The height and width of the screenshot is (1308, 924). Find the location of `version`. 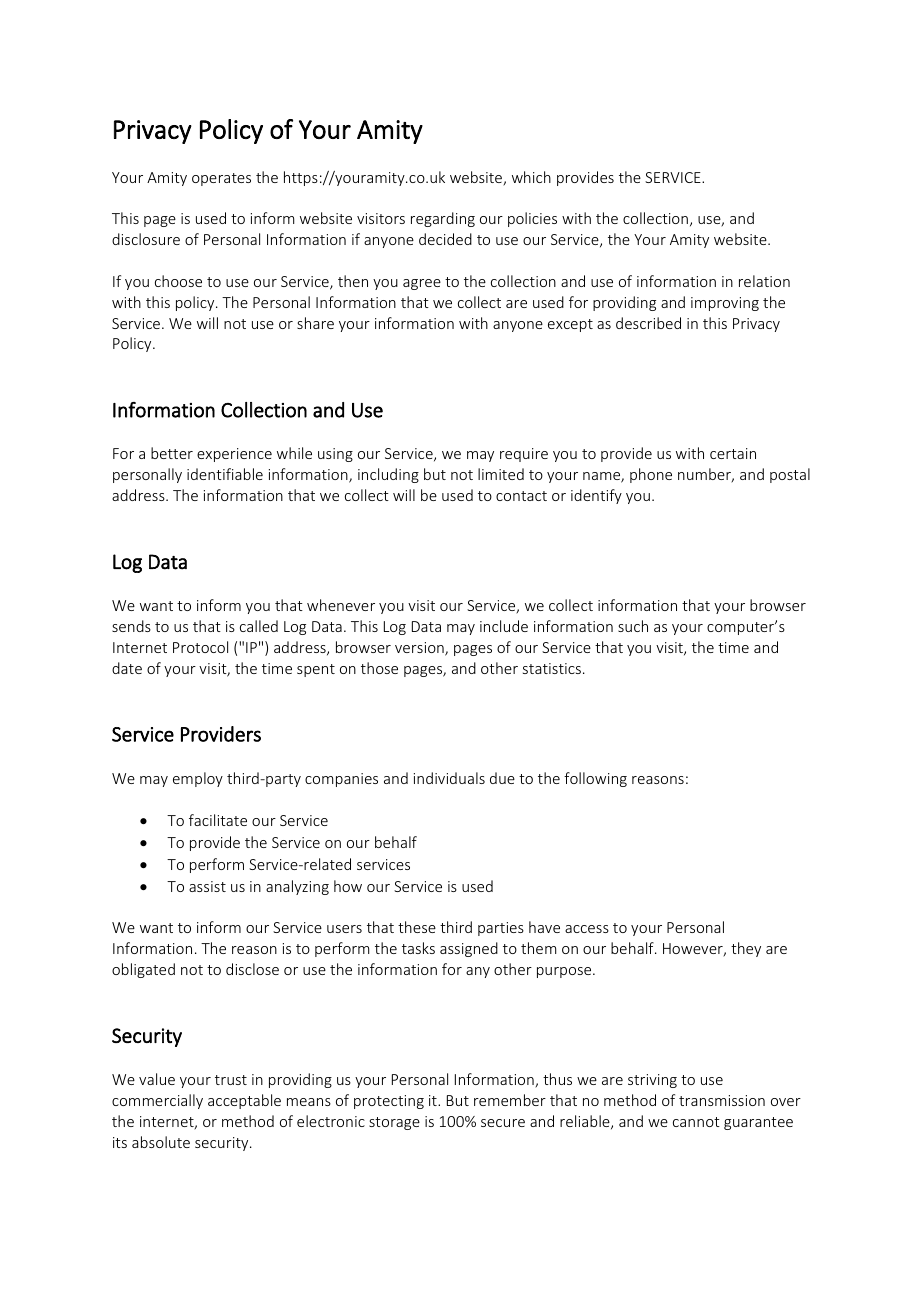

version is located at coordinates (420, 649).
